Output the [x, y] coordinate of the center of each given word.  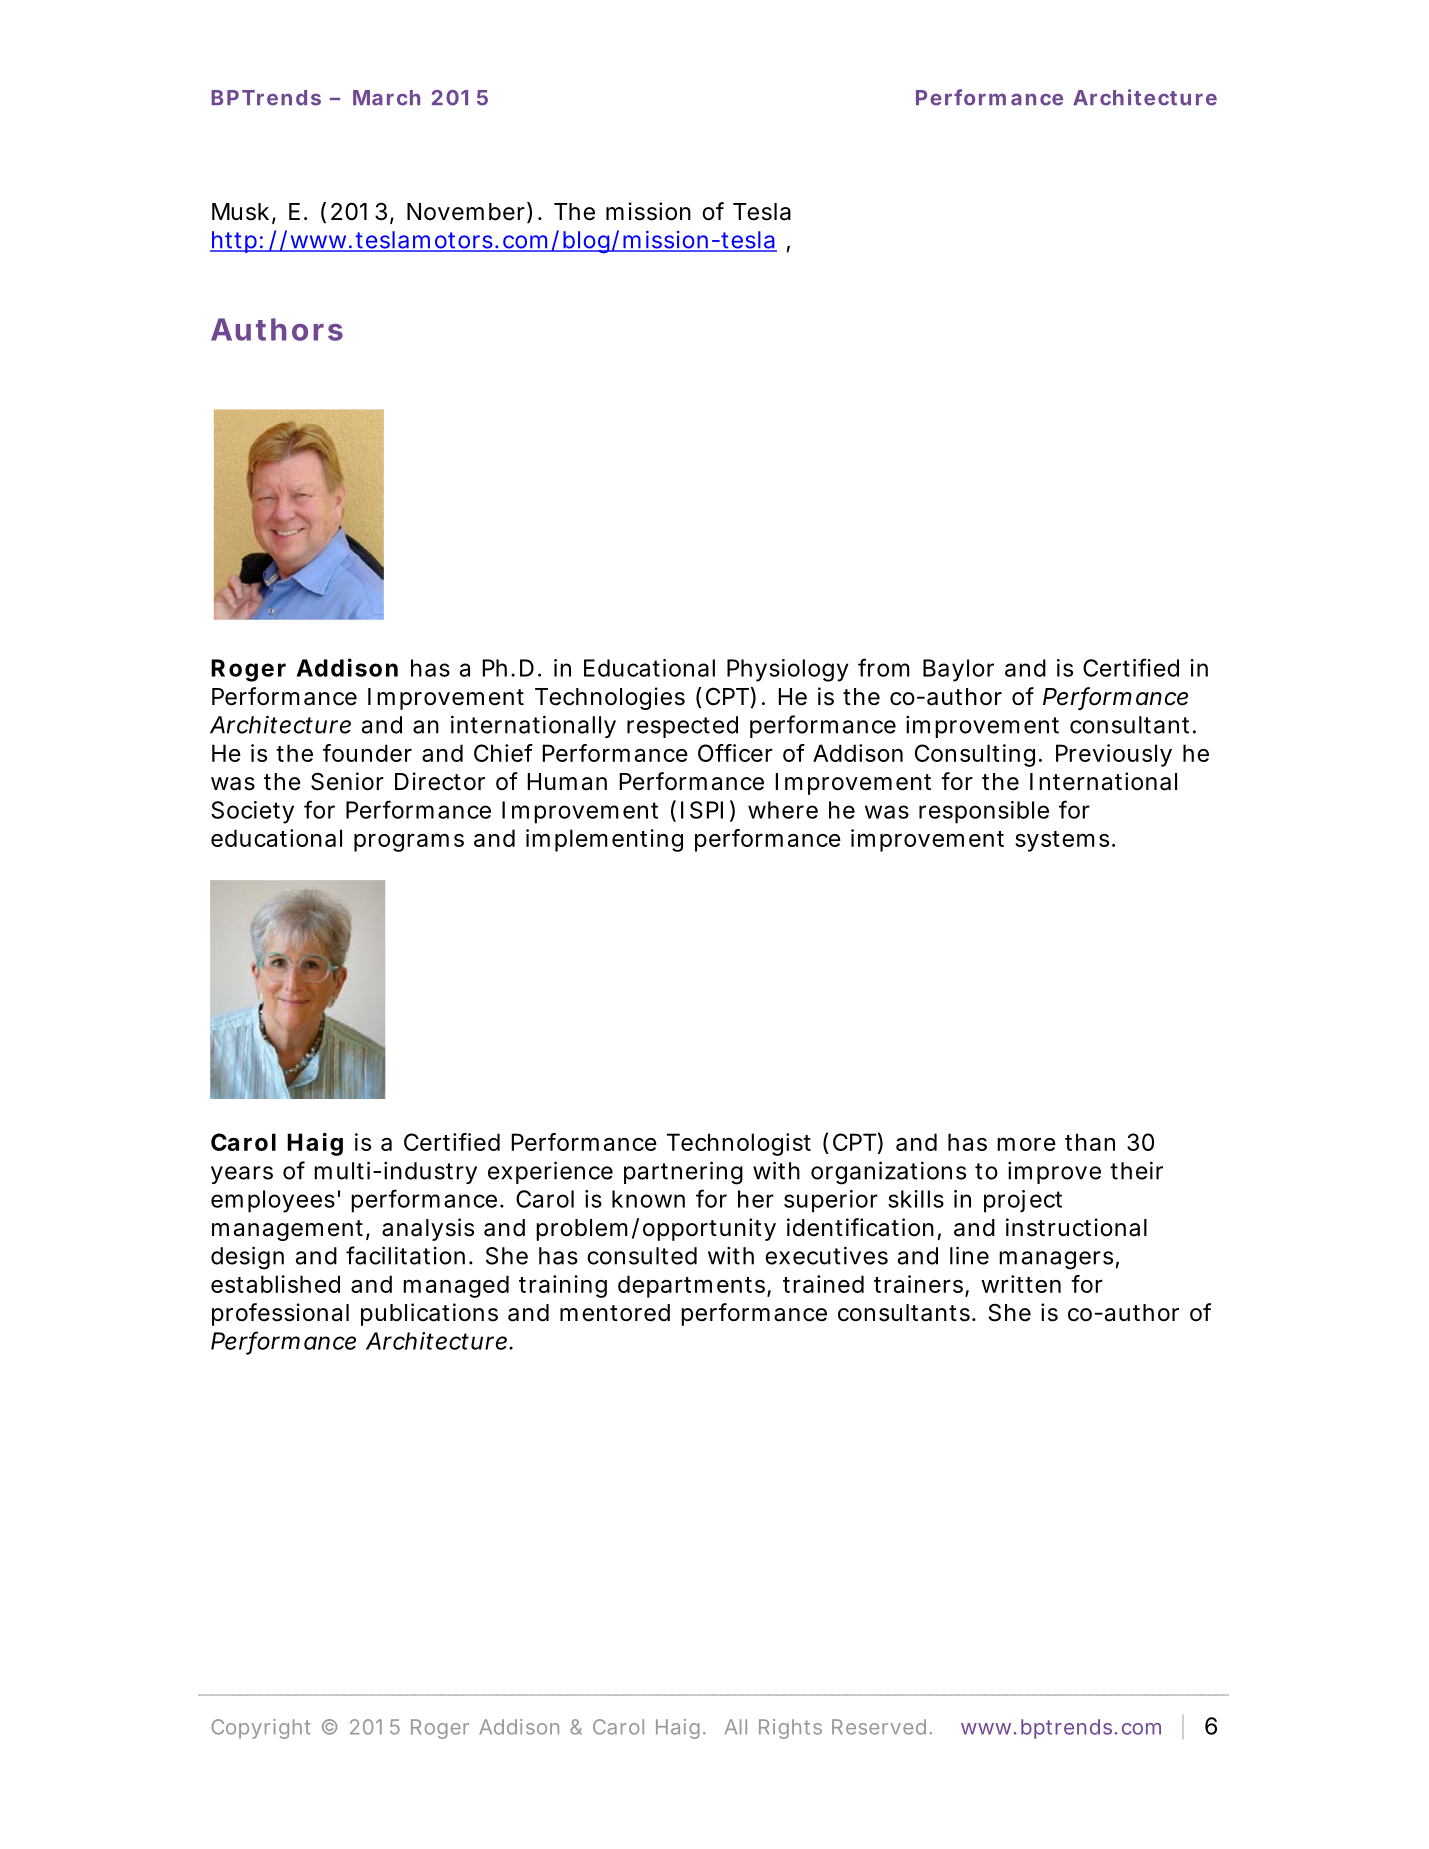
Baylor [958, 670]
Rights [790, 1729]
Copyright [261, 1729]
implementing [604, 840]
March [386, 98]
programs [409, 842]
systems [1065, 841]
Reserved [881, 1727]
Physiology [788, 670]
